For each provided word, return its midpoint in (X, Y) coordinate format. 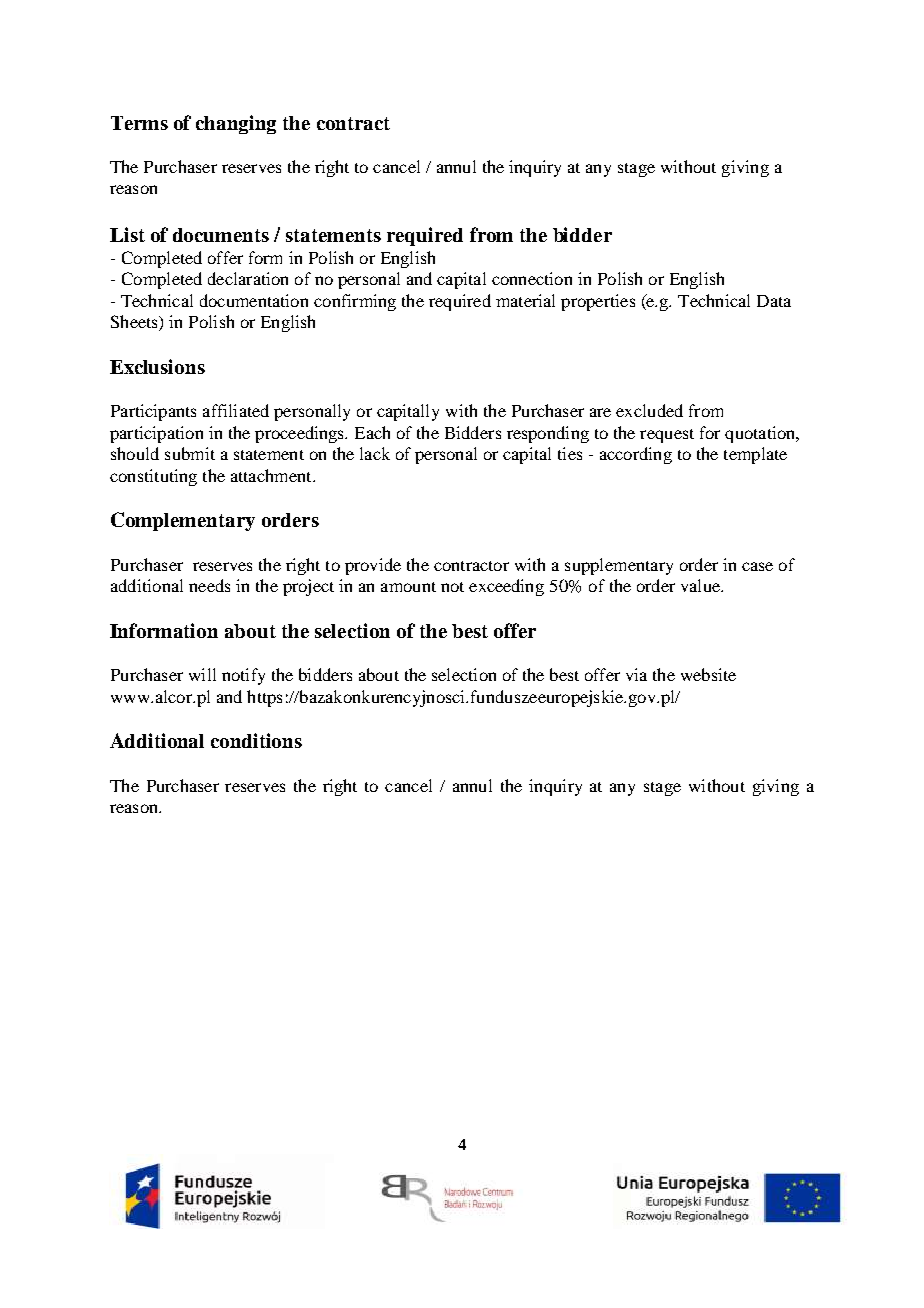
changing (236, 124)
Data (774, 301)
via (636, 674)
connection (532, 278)
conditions (256, 740)
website (708, 674)
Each (372, 432)
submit (190, 453)
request (667, 436)
